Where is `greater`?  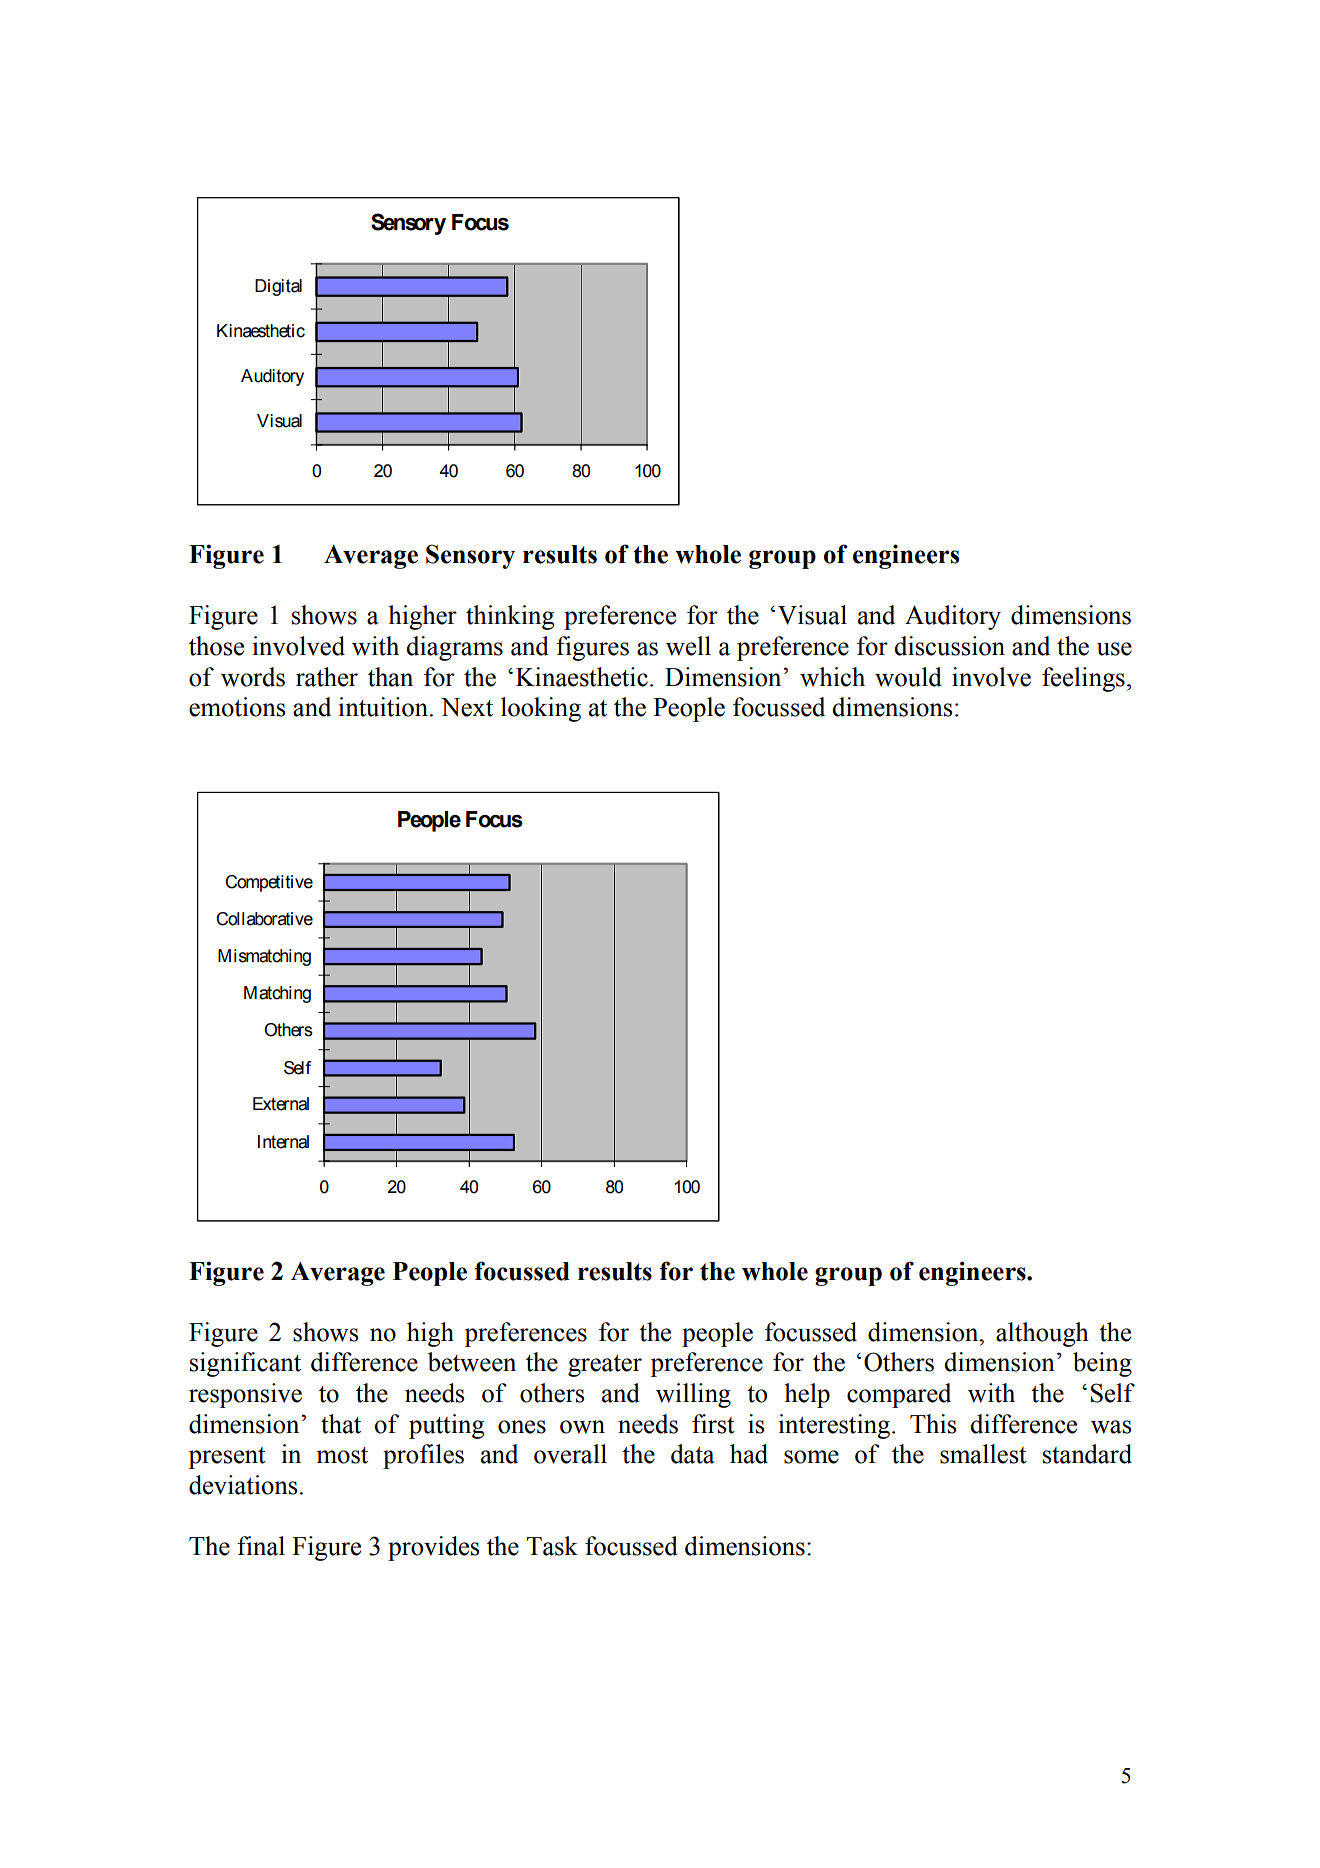
greater is located at coordinates (605, 1366).
